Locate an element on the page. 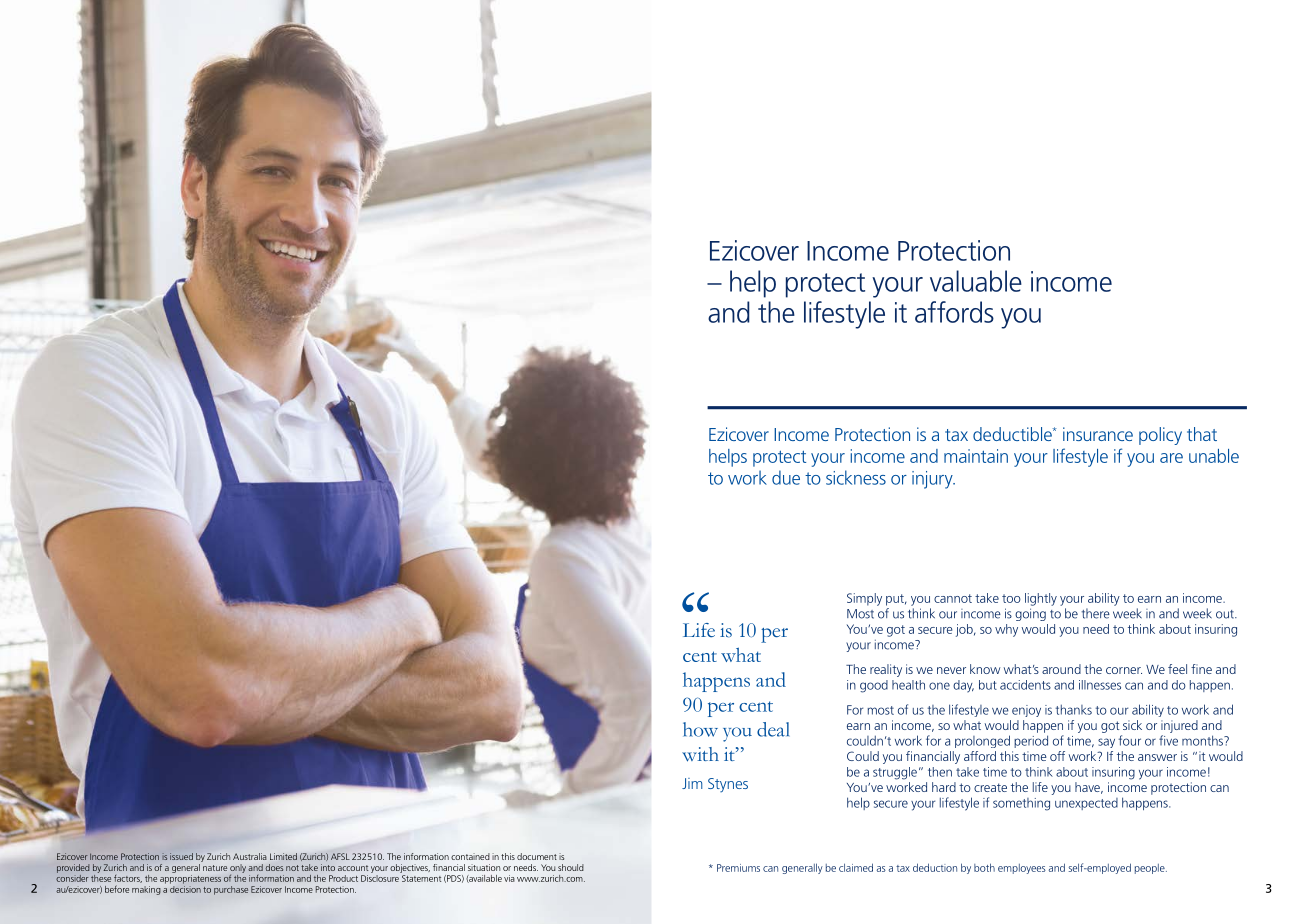 This page has width=1303, height=924. why is located at coordinates (1006, 630).
